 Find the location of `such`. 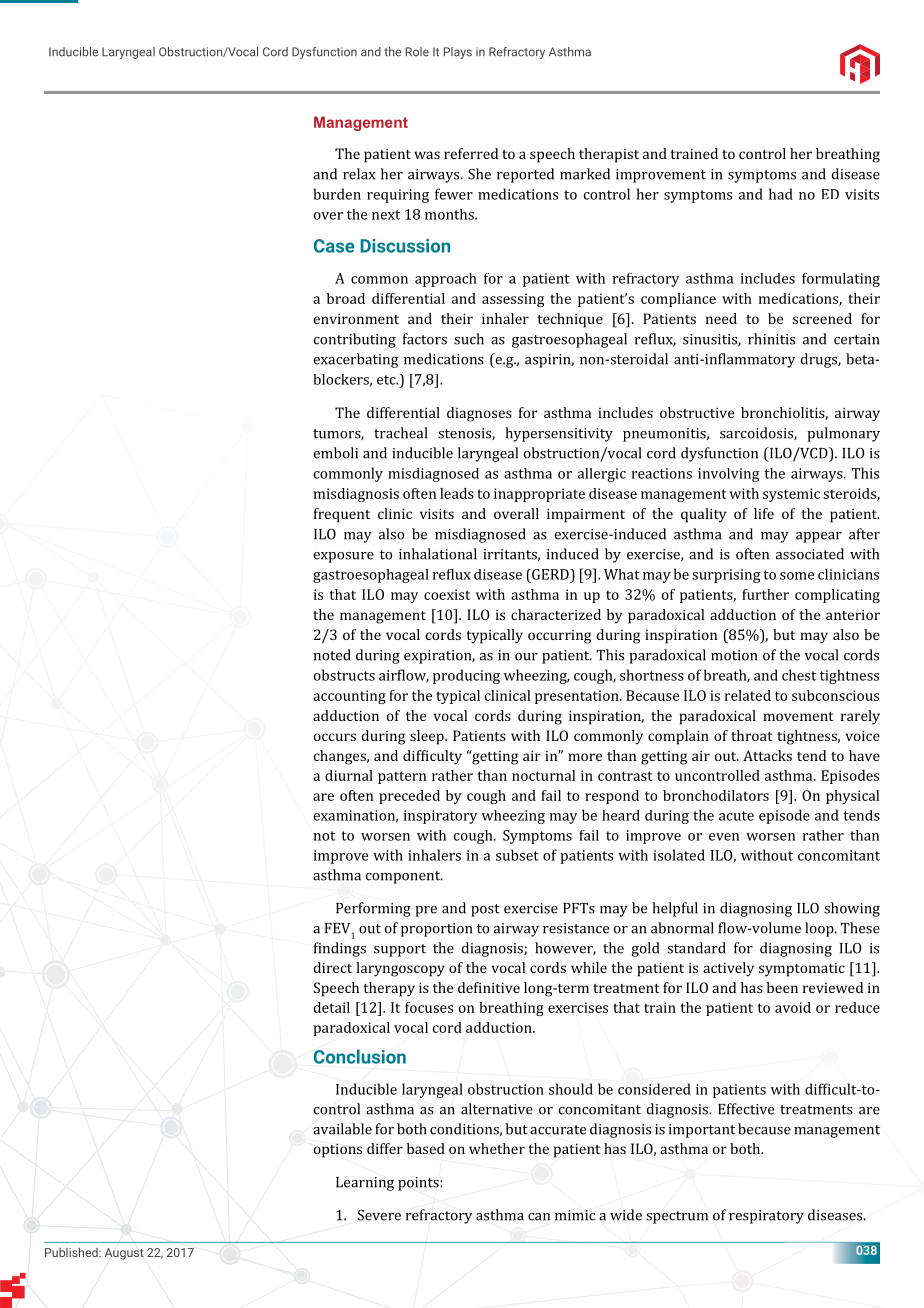

such is located at coordinates (469, 339).
